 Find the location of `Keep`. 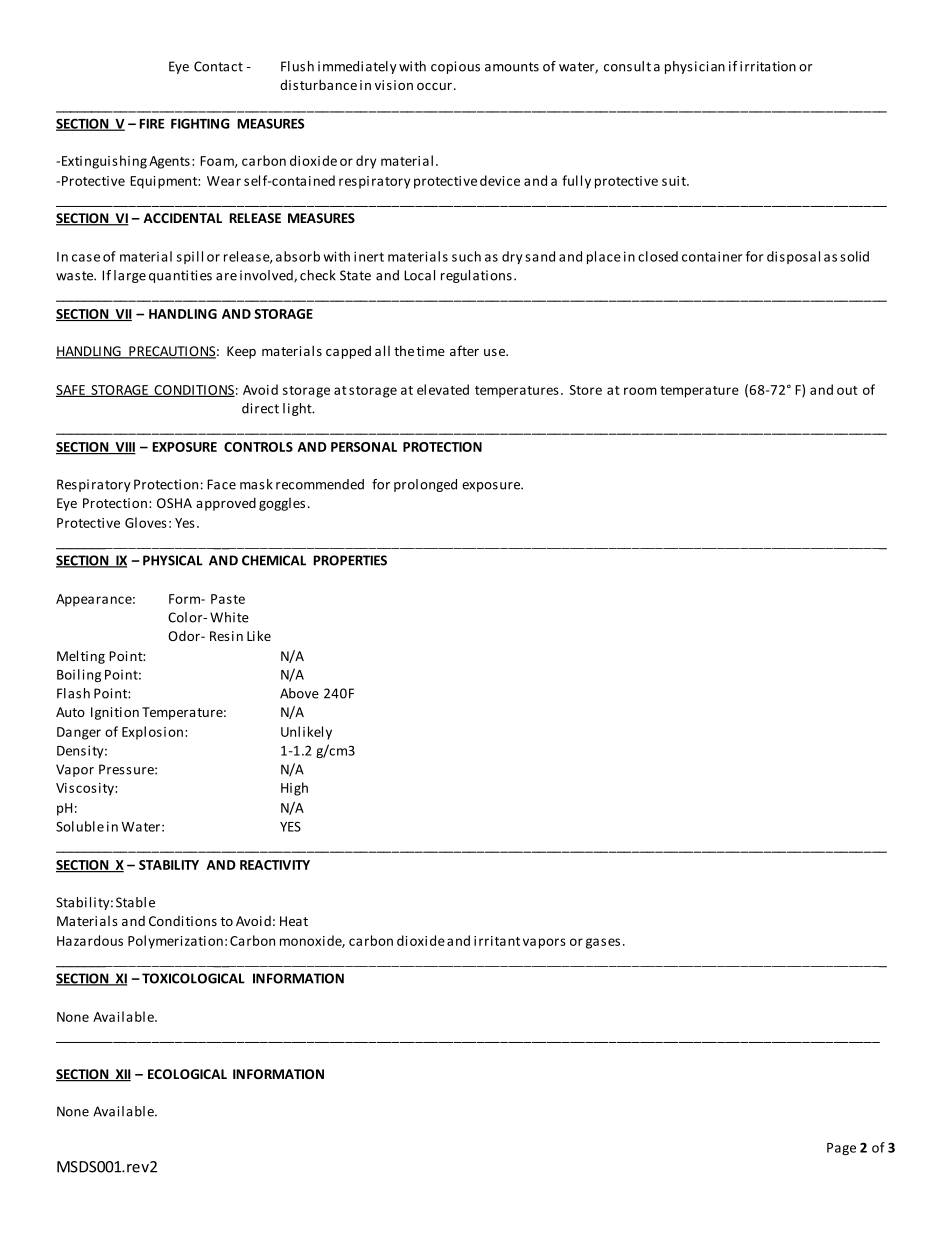

Keep is located at coordinates (241, 352).
